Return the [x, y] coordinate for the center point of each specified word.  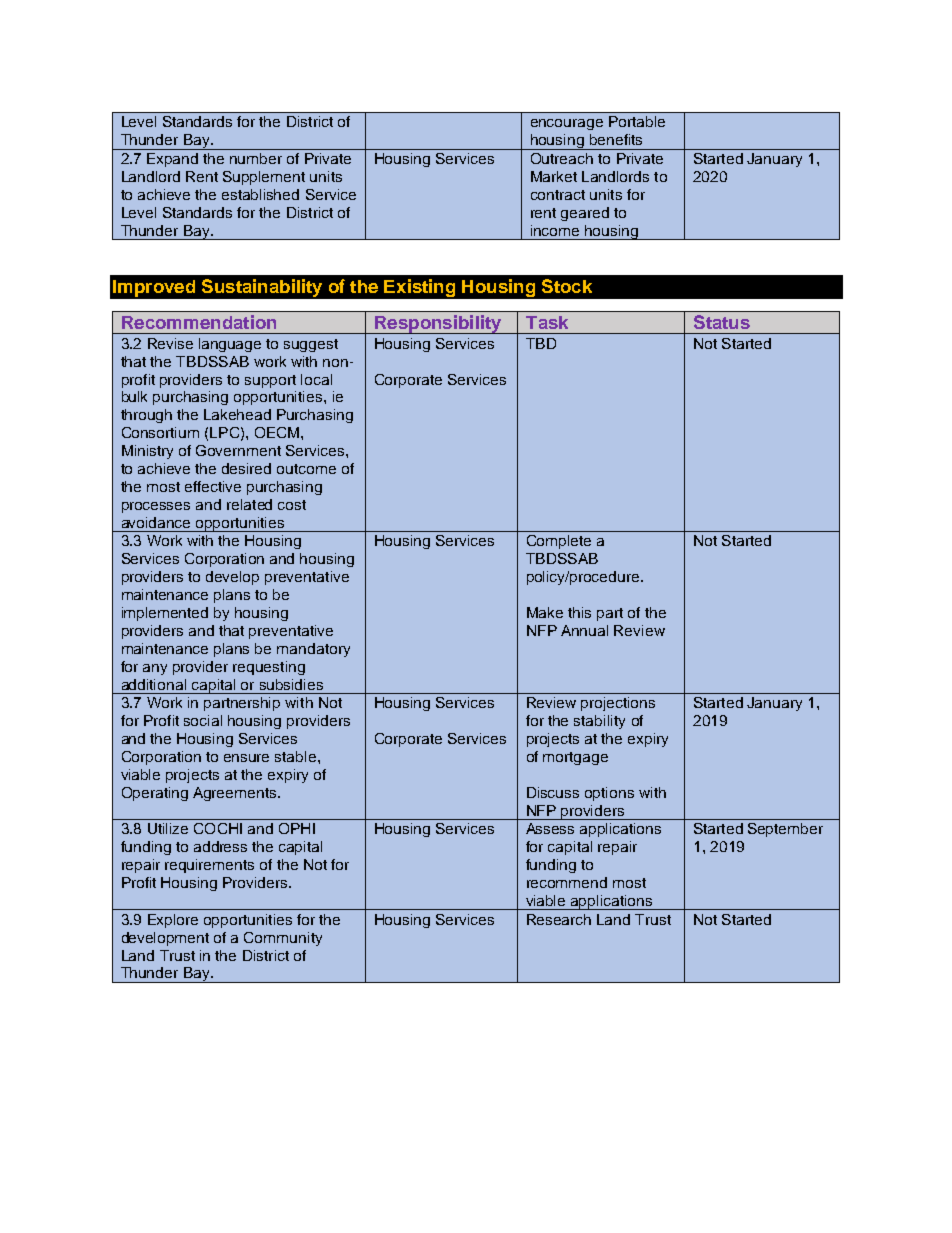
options [609, 794]
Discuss [553, 792]
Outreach [562, 158]
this [579, 612]
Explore [173, 921]
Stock [567, 286]
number [256, 158]
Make [545, 612]
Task [547, 322]
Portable [637, 121]
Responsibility [438, 324]
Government [238, 450]
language [230, 345]
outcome [306, 469]
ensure [246, 758]
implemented [165, 614]
